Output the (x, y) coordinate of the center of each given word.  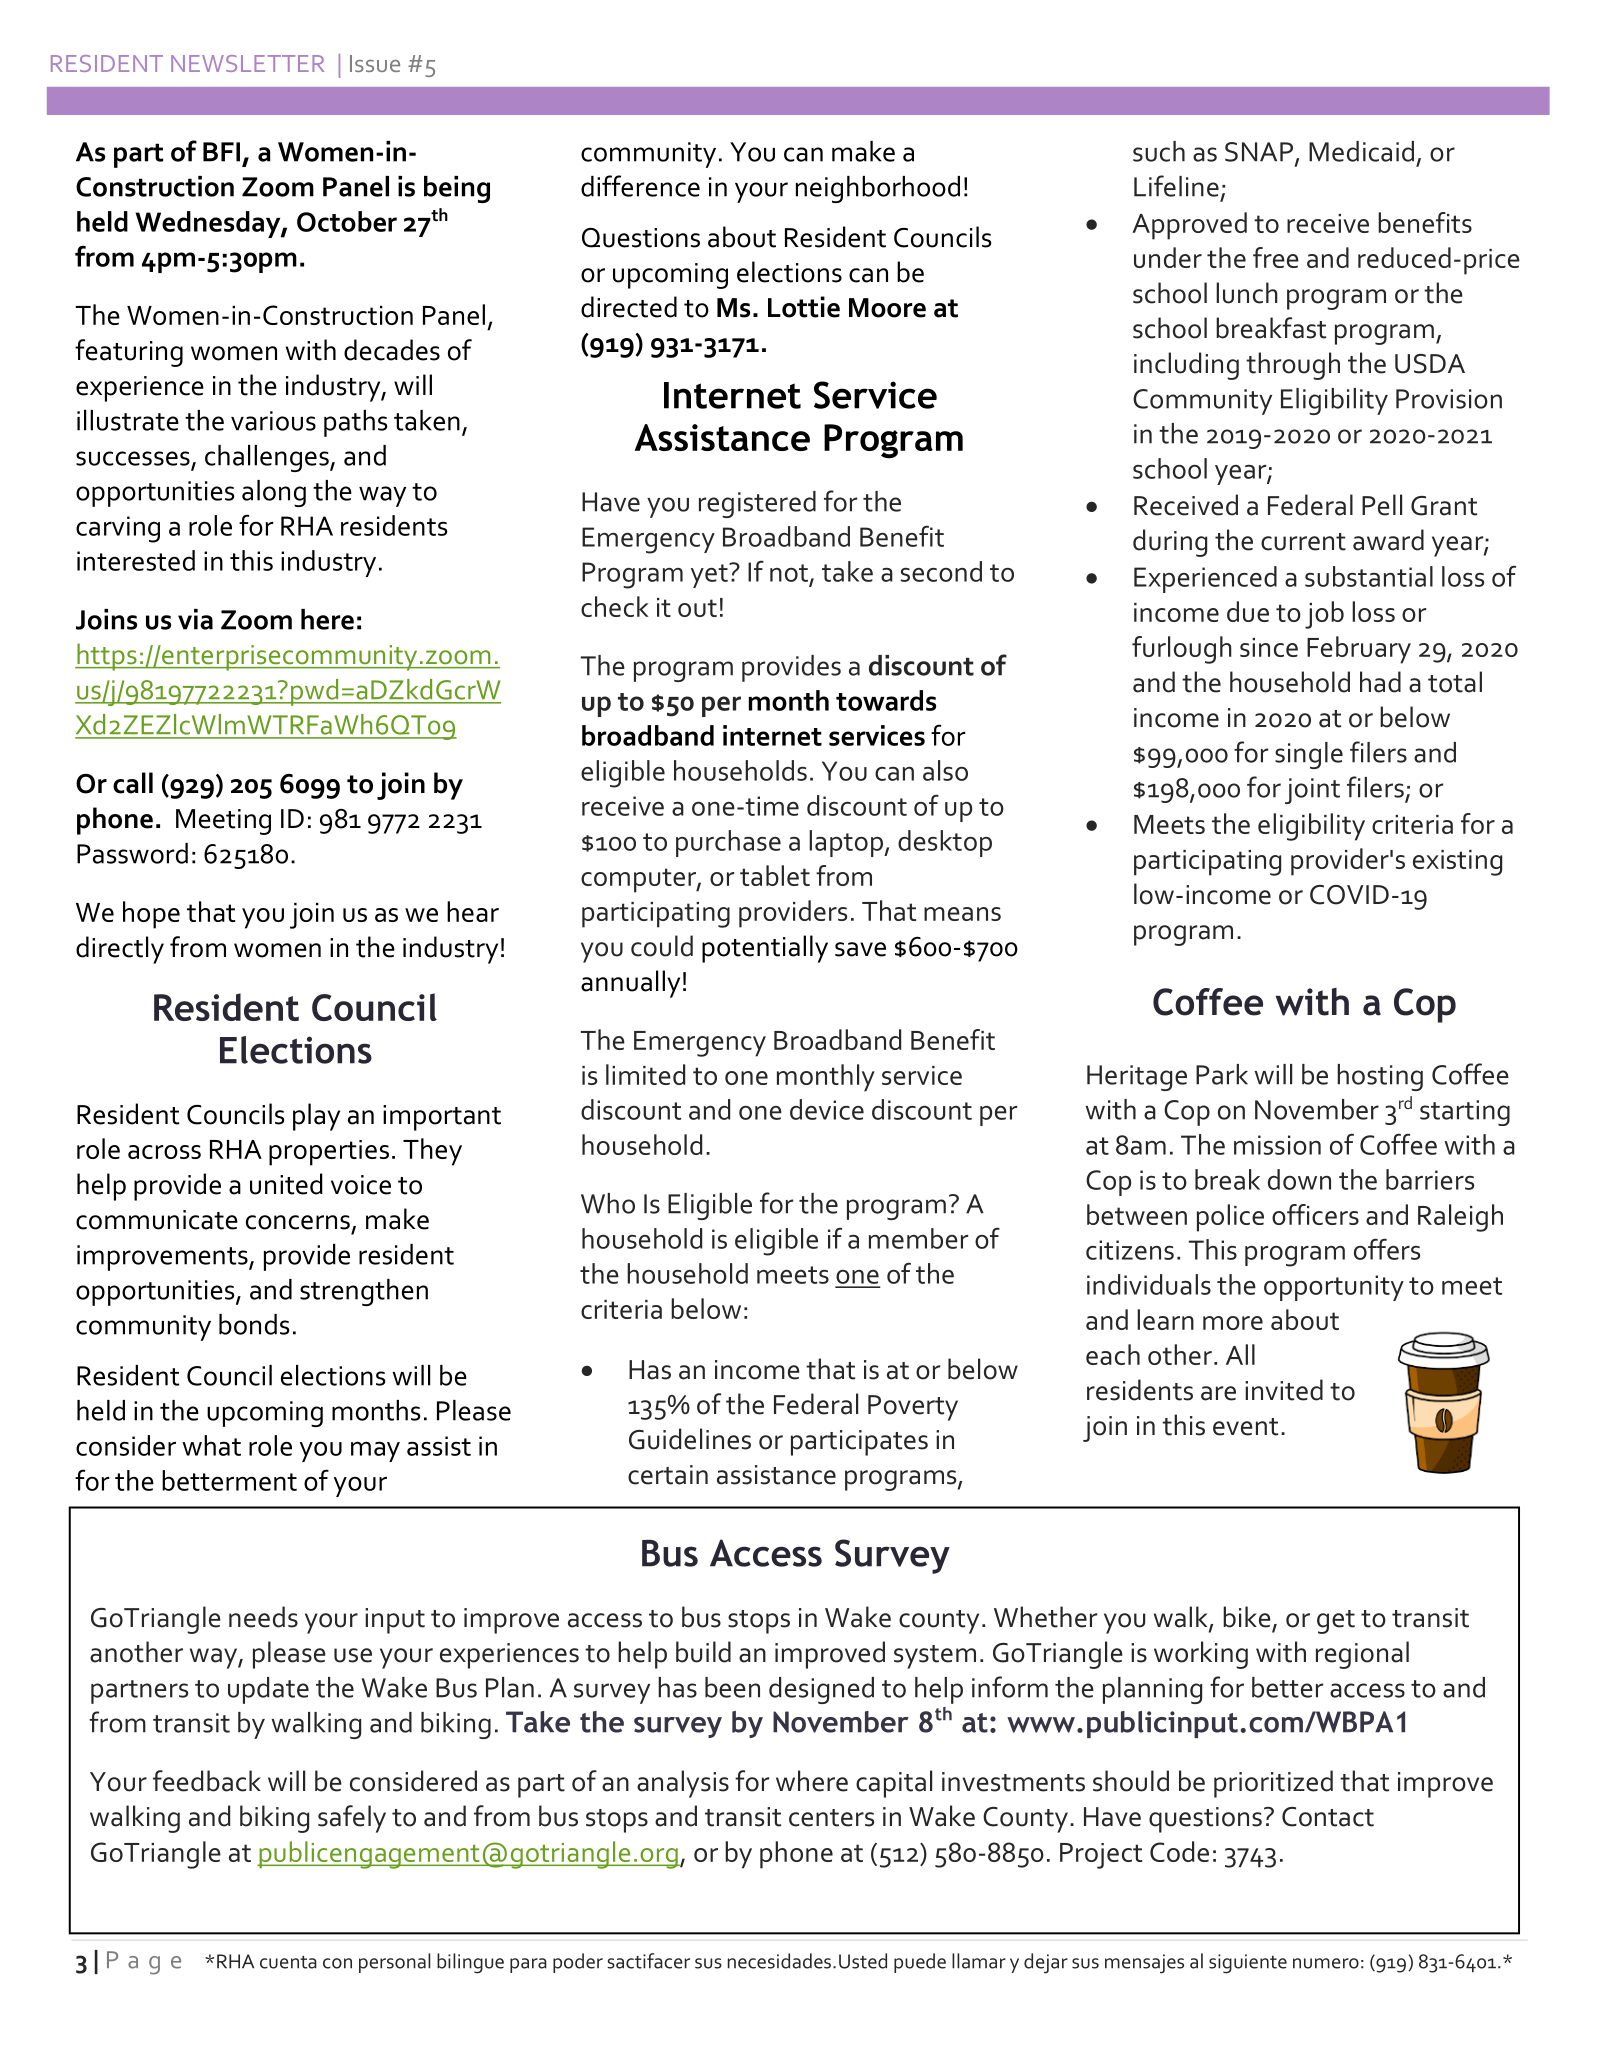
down (1299, 1179)
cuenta (288, 1962)
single (1309, 755)
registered (757, 504)
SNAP (1259, 152)
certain (668, 1475)
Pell (1382, 505)
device (827, 1109)
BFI (221, 152)
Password (132, 853)
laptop (847, 843)
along (274, 493)
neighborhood (878, 189)
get (1336, 1622)
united (286, 1184)
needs (263, 1617)
